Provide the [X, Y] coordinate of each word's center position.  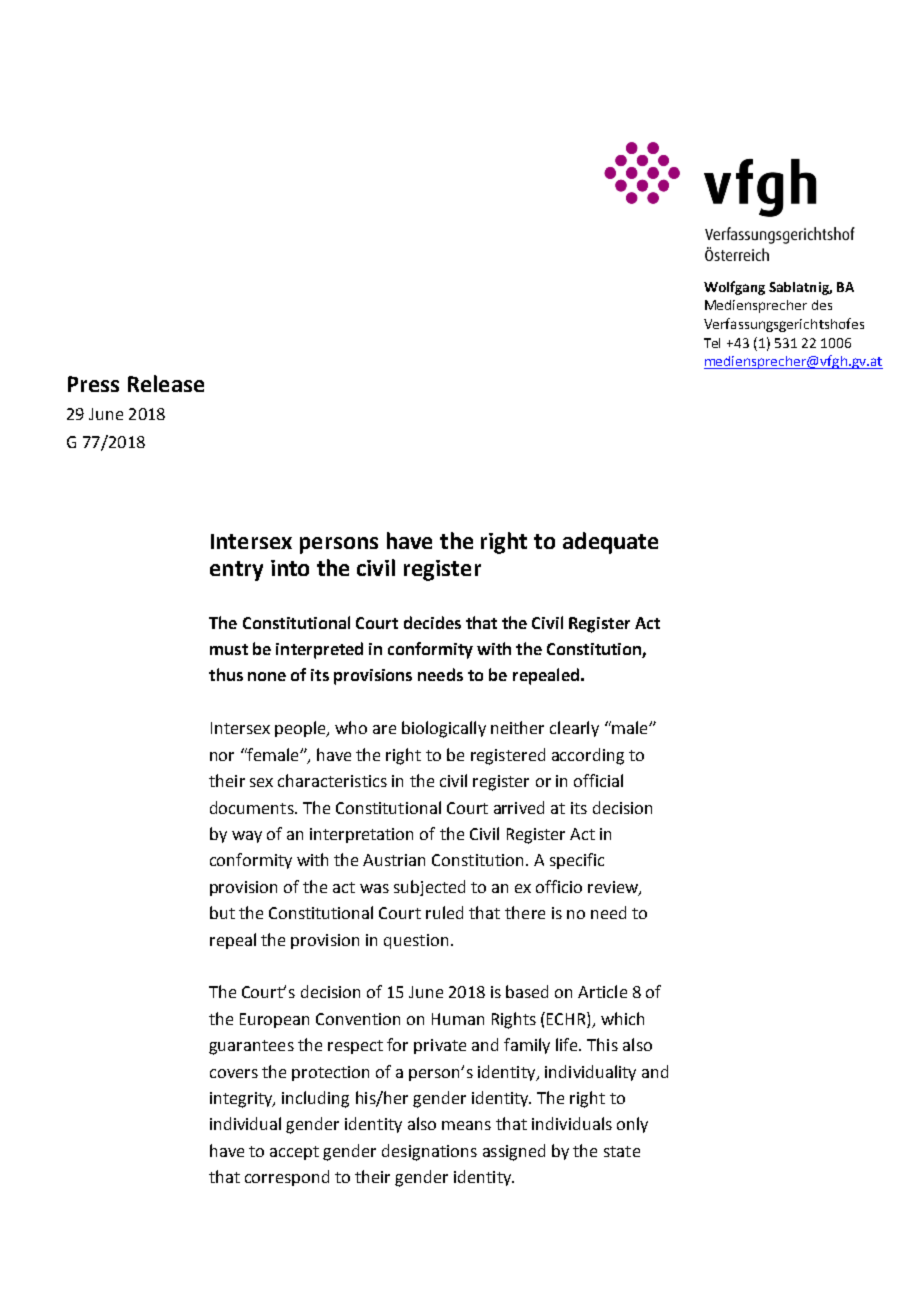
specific [577, 861]
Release [166, 383]
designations [429, 1152]
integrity [242, 1100]
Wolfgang [734, 288]
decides [432, 622]
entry [236, 571]
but [222, 912]
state [622, 1151]
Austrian [394, 860]
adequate [610, 543]
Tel [712, 343]
